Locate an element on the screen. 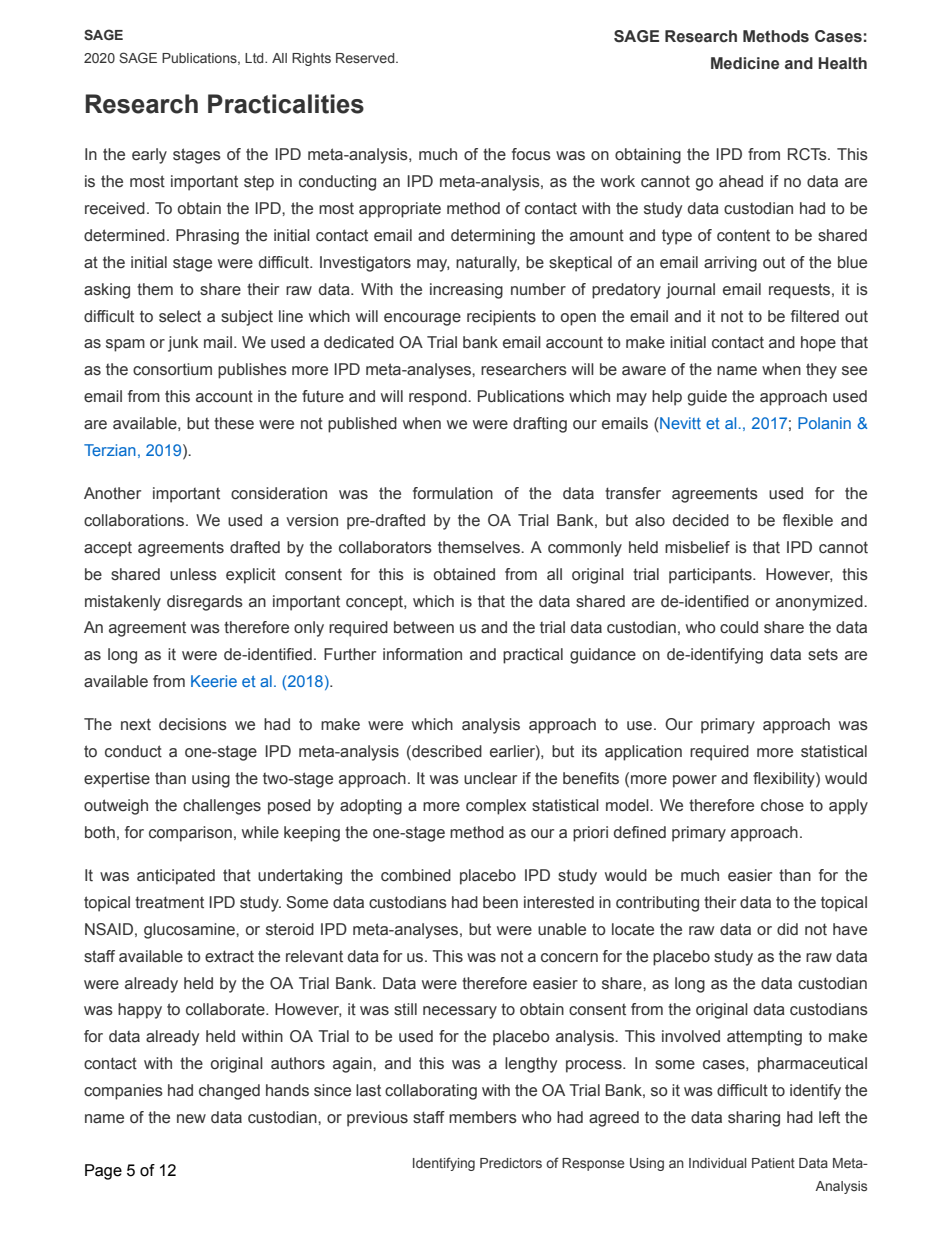  disregards is located at coordinates (205, 603).
